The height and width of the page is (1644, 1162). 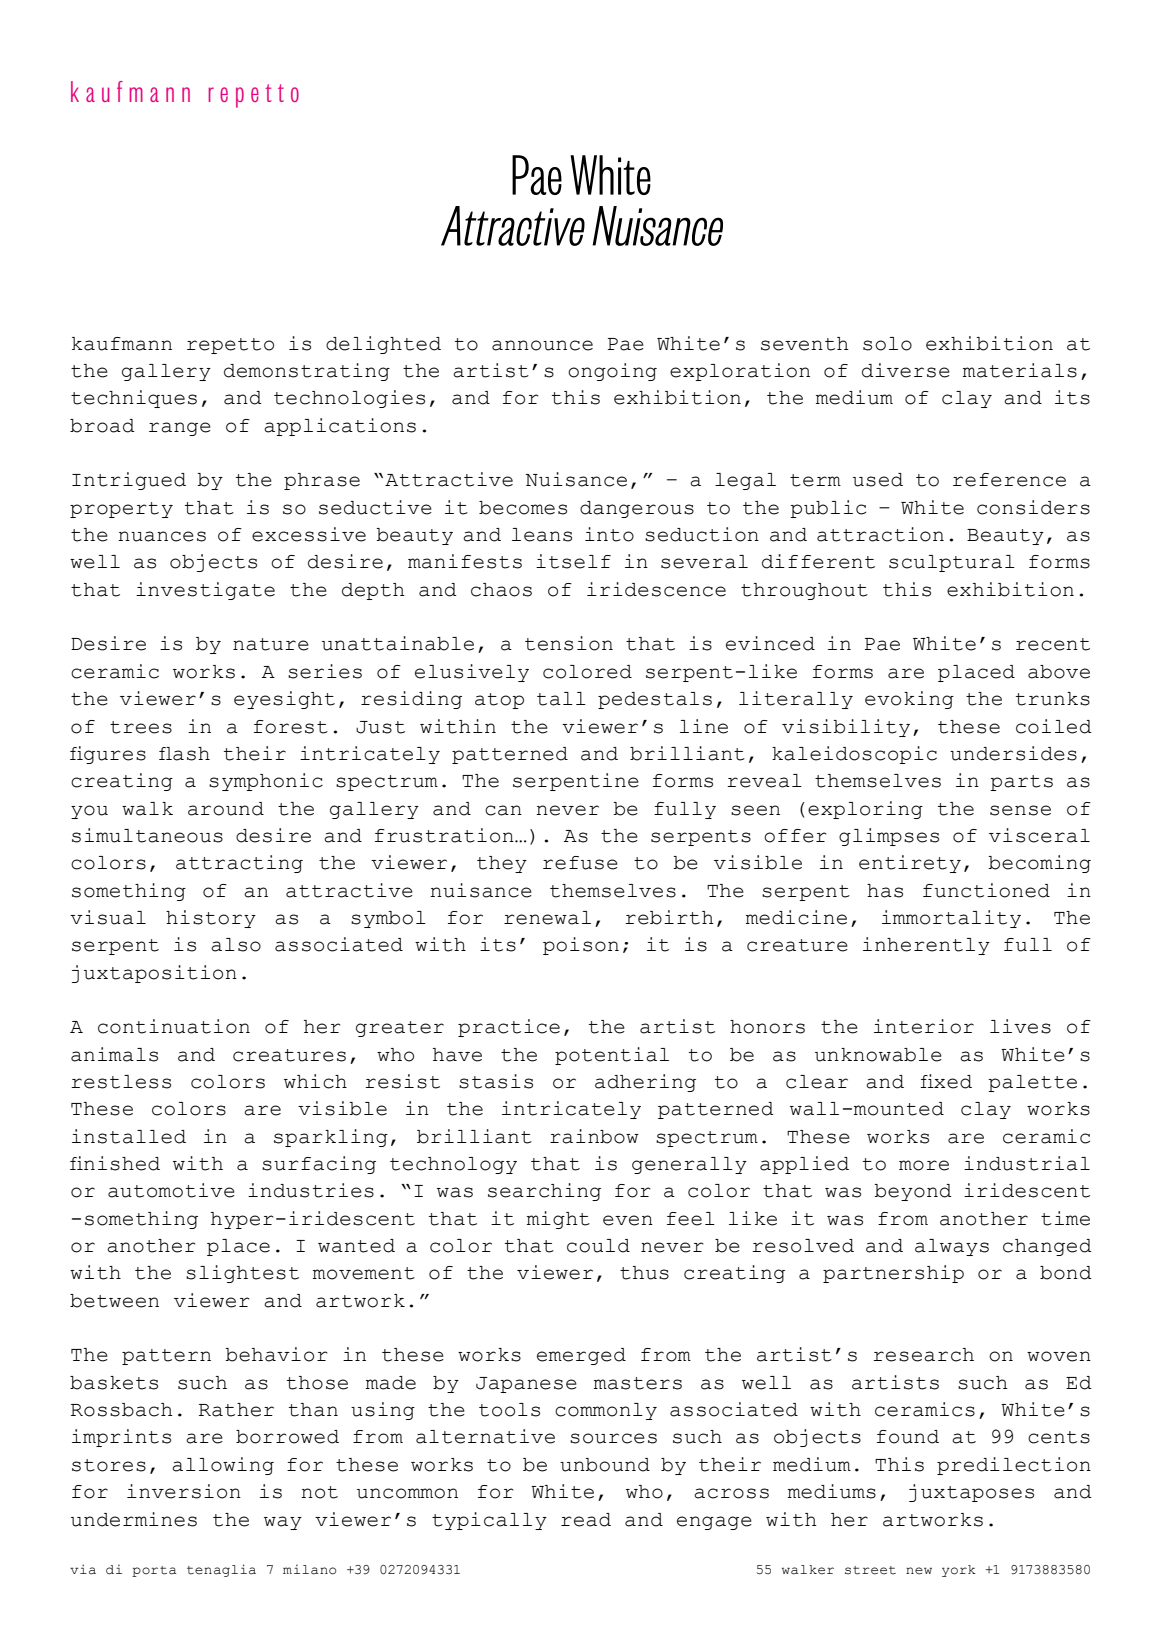 I want to click on sculptural, so click(x=952, y=563).
